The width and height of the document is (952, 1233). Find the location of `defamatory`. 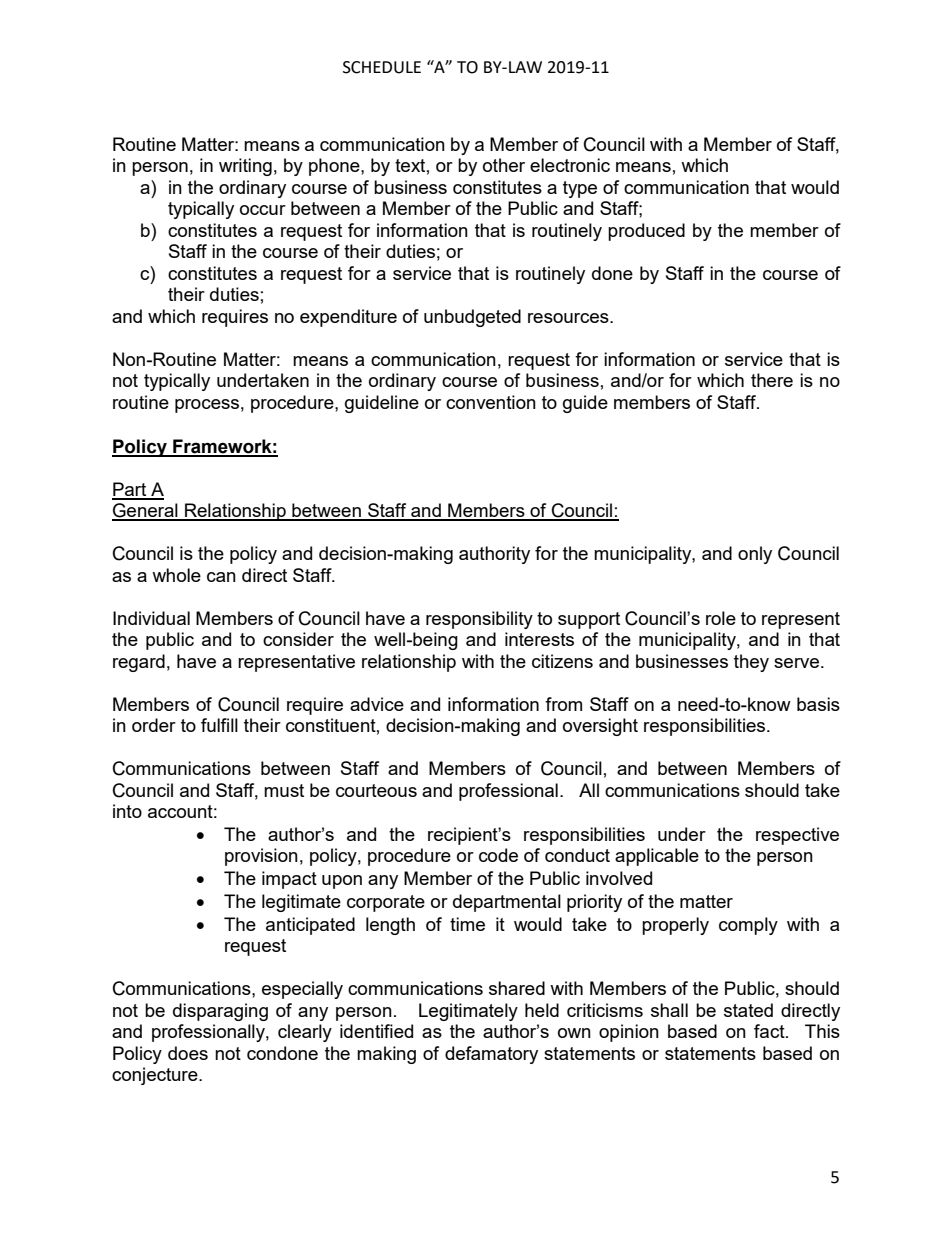

defamatory is located at coordinates (491, 1055).
